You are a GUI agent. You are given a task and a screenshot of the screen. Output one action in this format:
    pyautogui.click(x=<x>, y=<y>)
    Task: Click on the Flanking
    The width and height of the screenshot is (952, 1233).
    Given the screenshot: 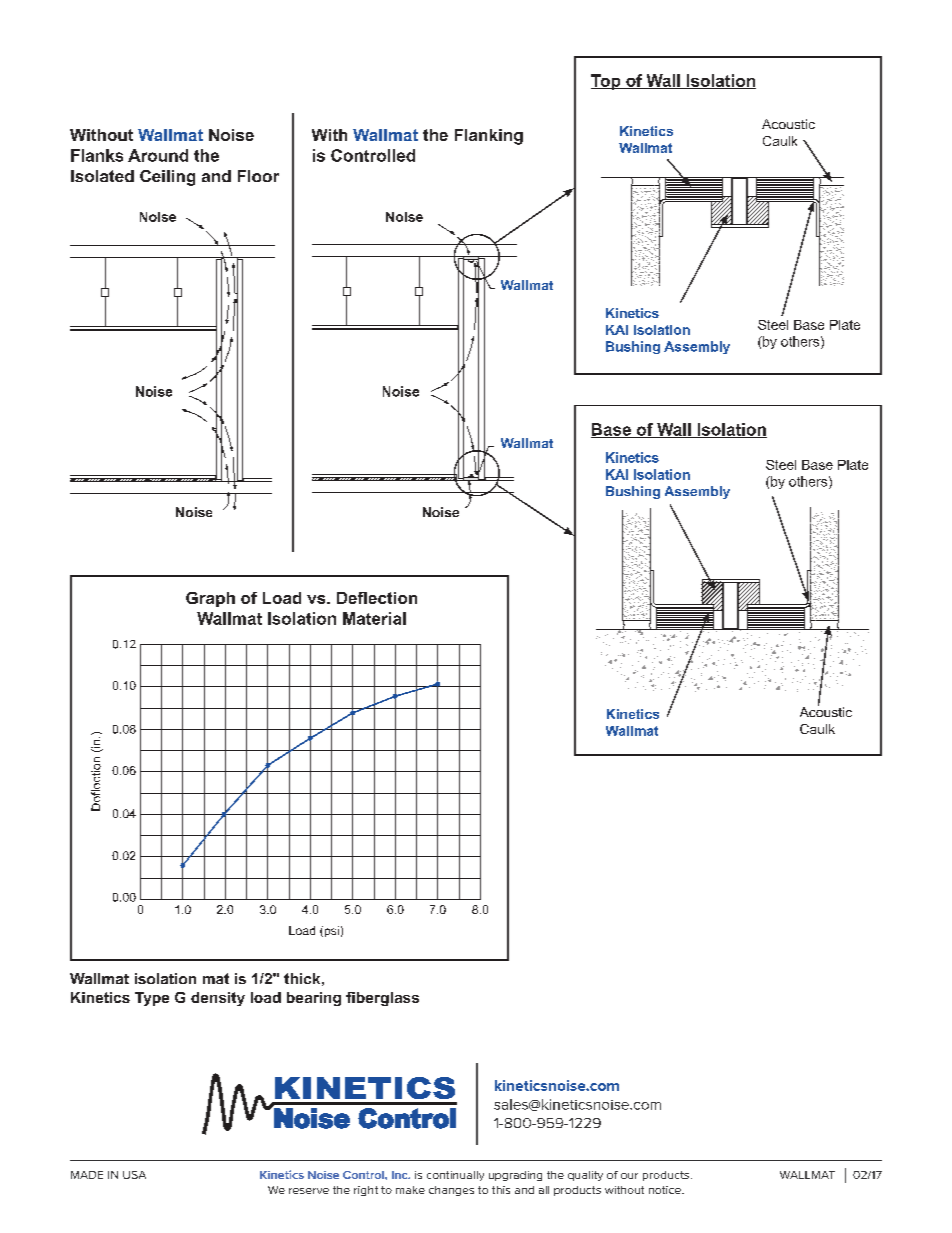 What is the action you would take?
    pyautogui.click(x=489, y=137)
